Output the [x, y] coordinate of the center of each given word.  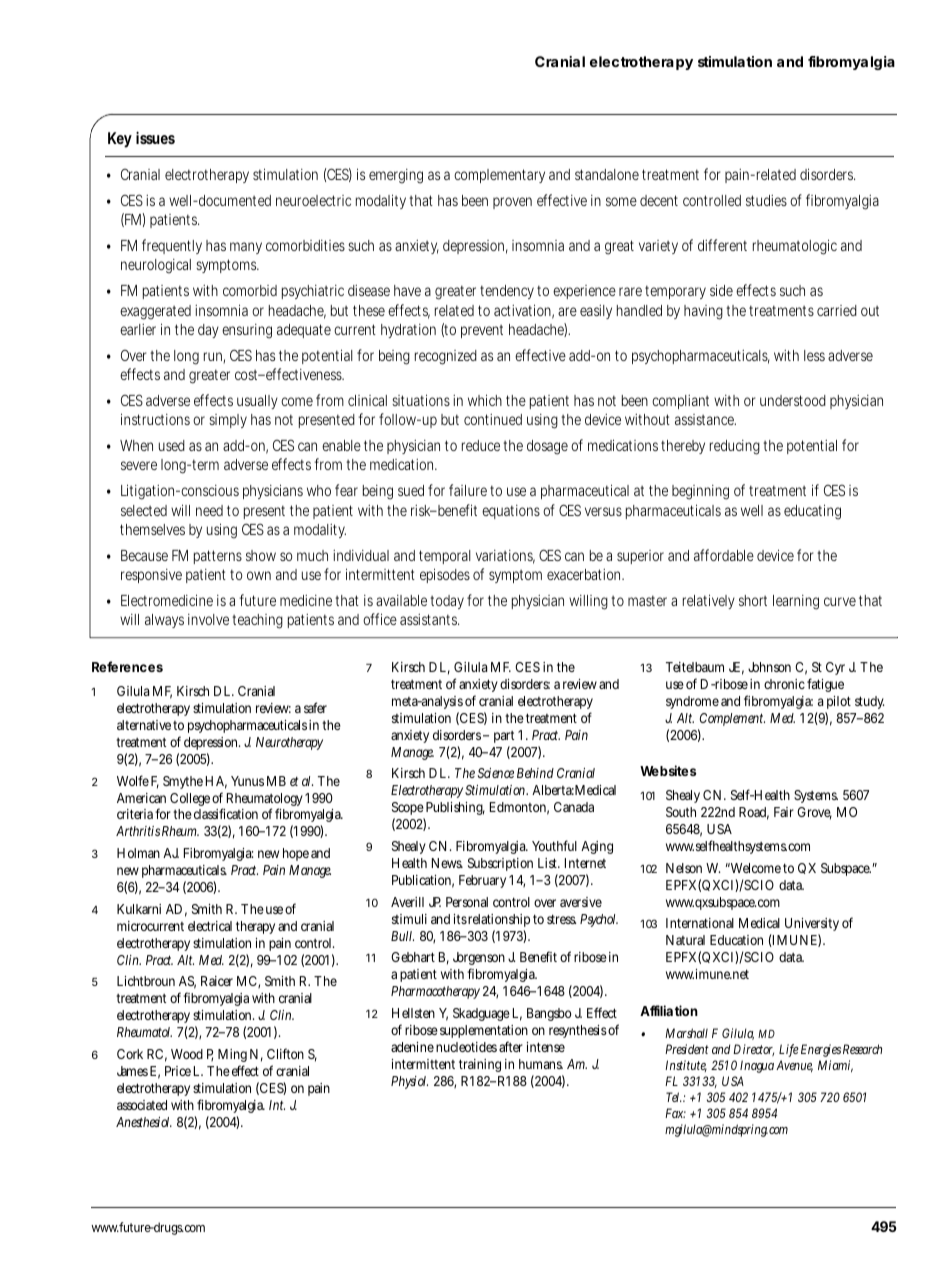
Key [120, 140]
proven [512, 203]
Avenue [794, 1066]
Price [178, 1071]
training [480, 1065]
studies [766, 200]
